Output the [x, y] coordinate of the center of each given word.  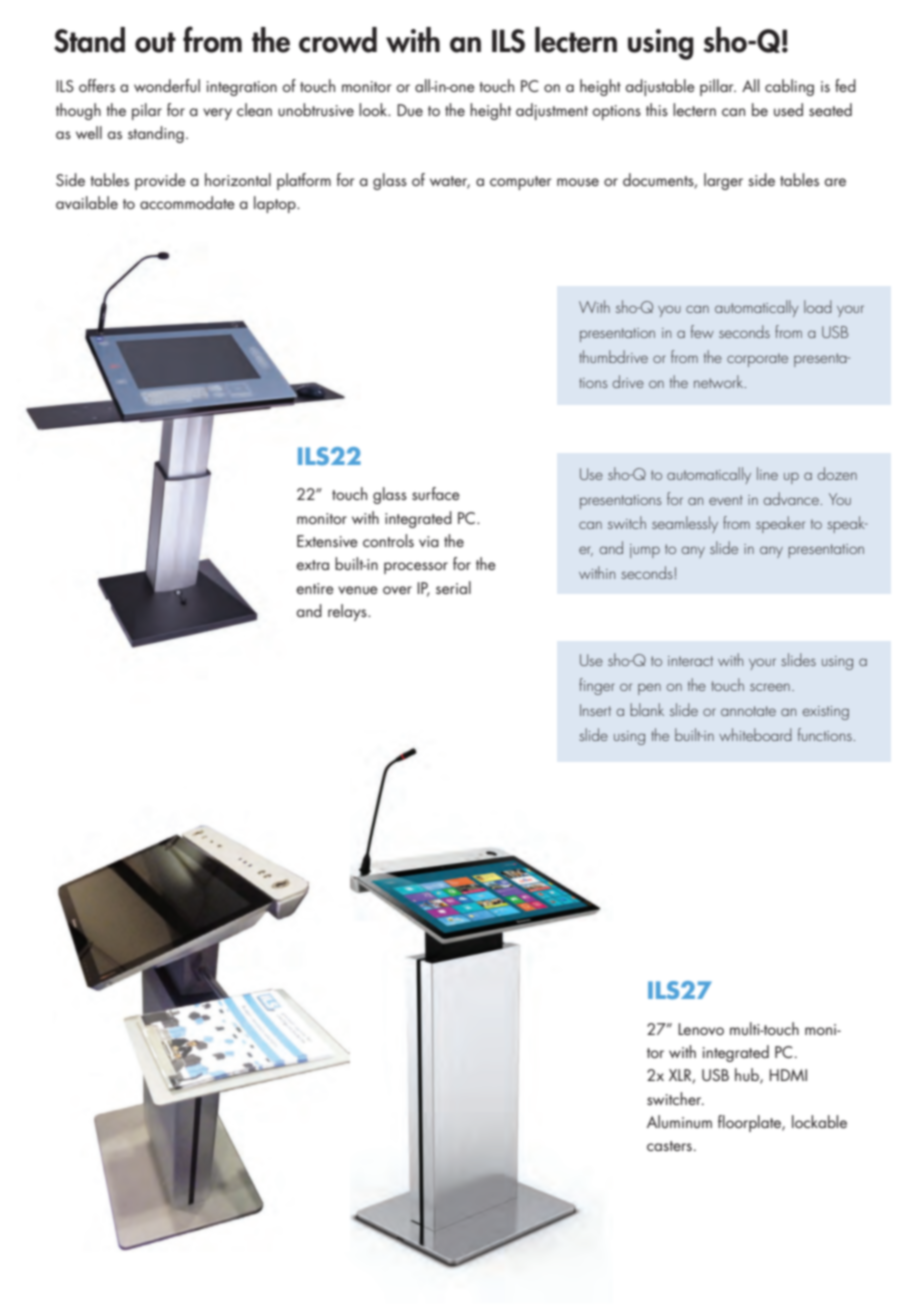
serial [453, 587]
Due [410, 110]
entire [315, 588]
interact [690, 661]
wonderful [167, 85]
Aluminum [679, 1121]
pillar [718, 87]
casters [669, 1146]
